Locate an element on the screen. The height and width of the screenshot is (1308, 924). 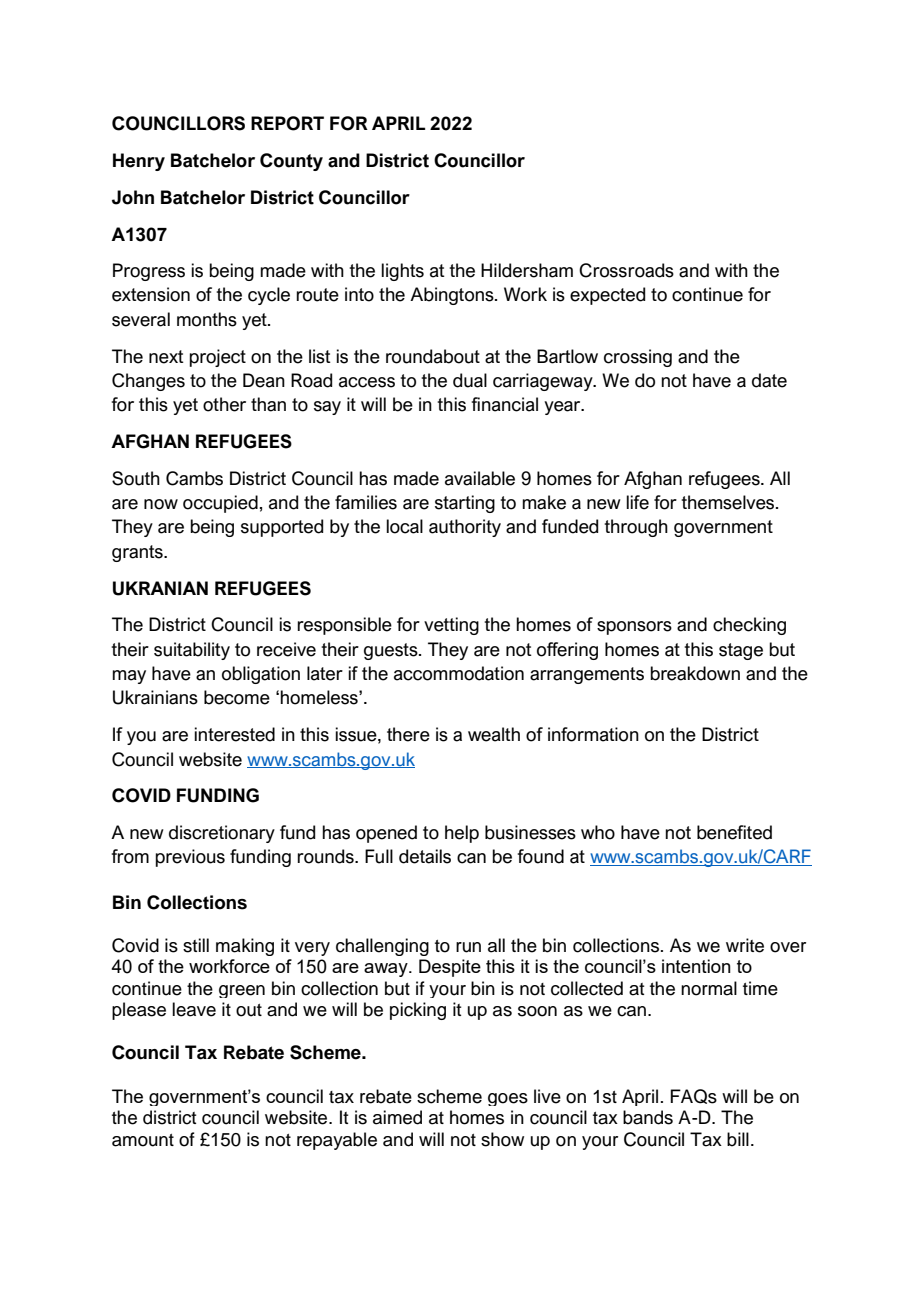
details is located at coordinates (425, 856).
